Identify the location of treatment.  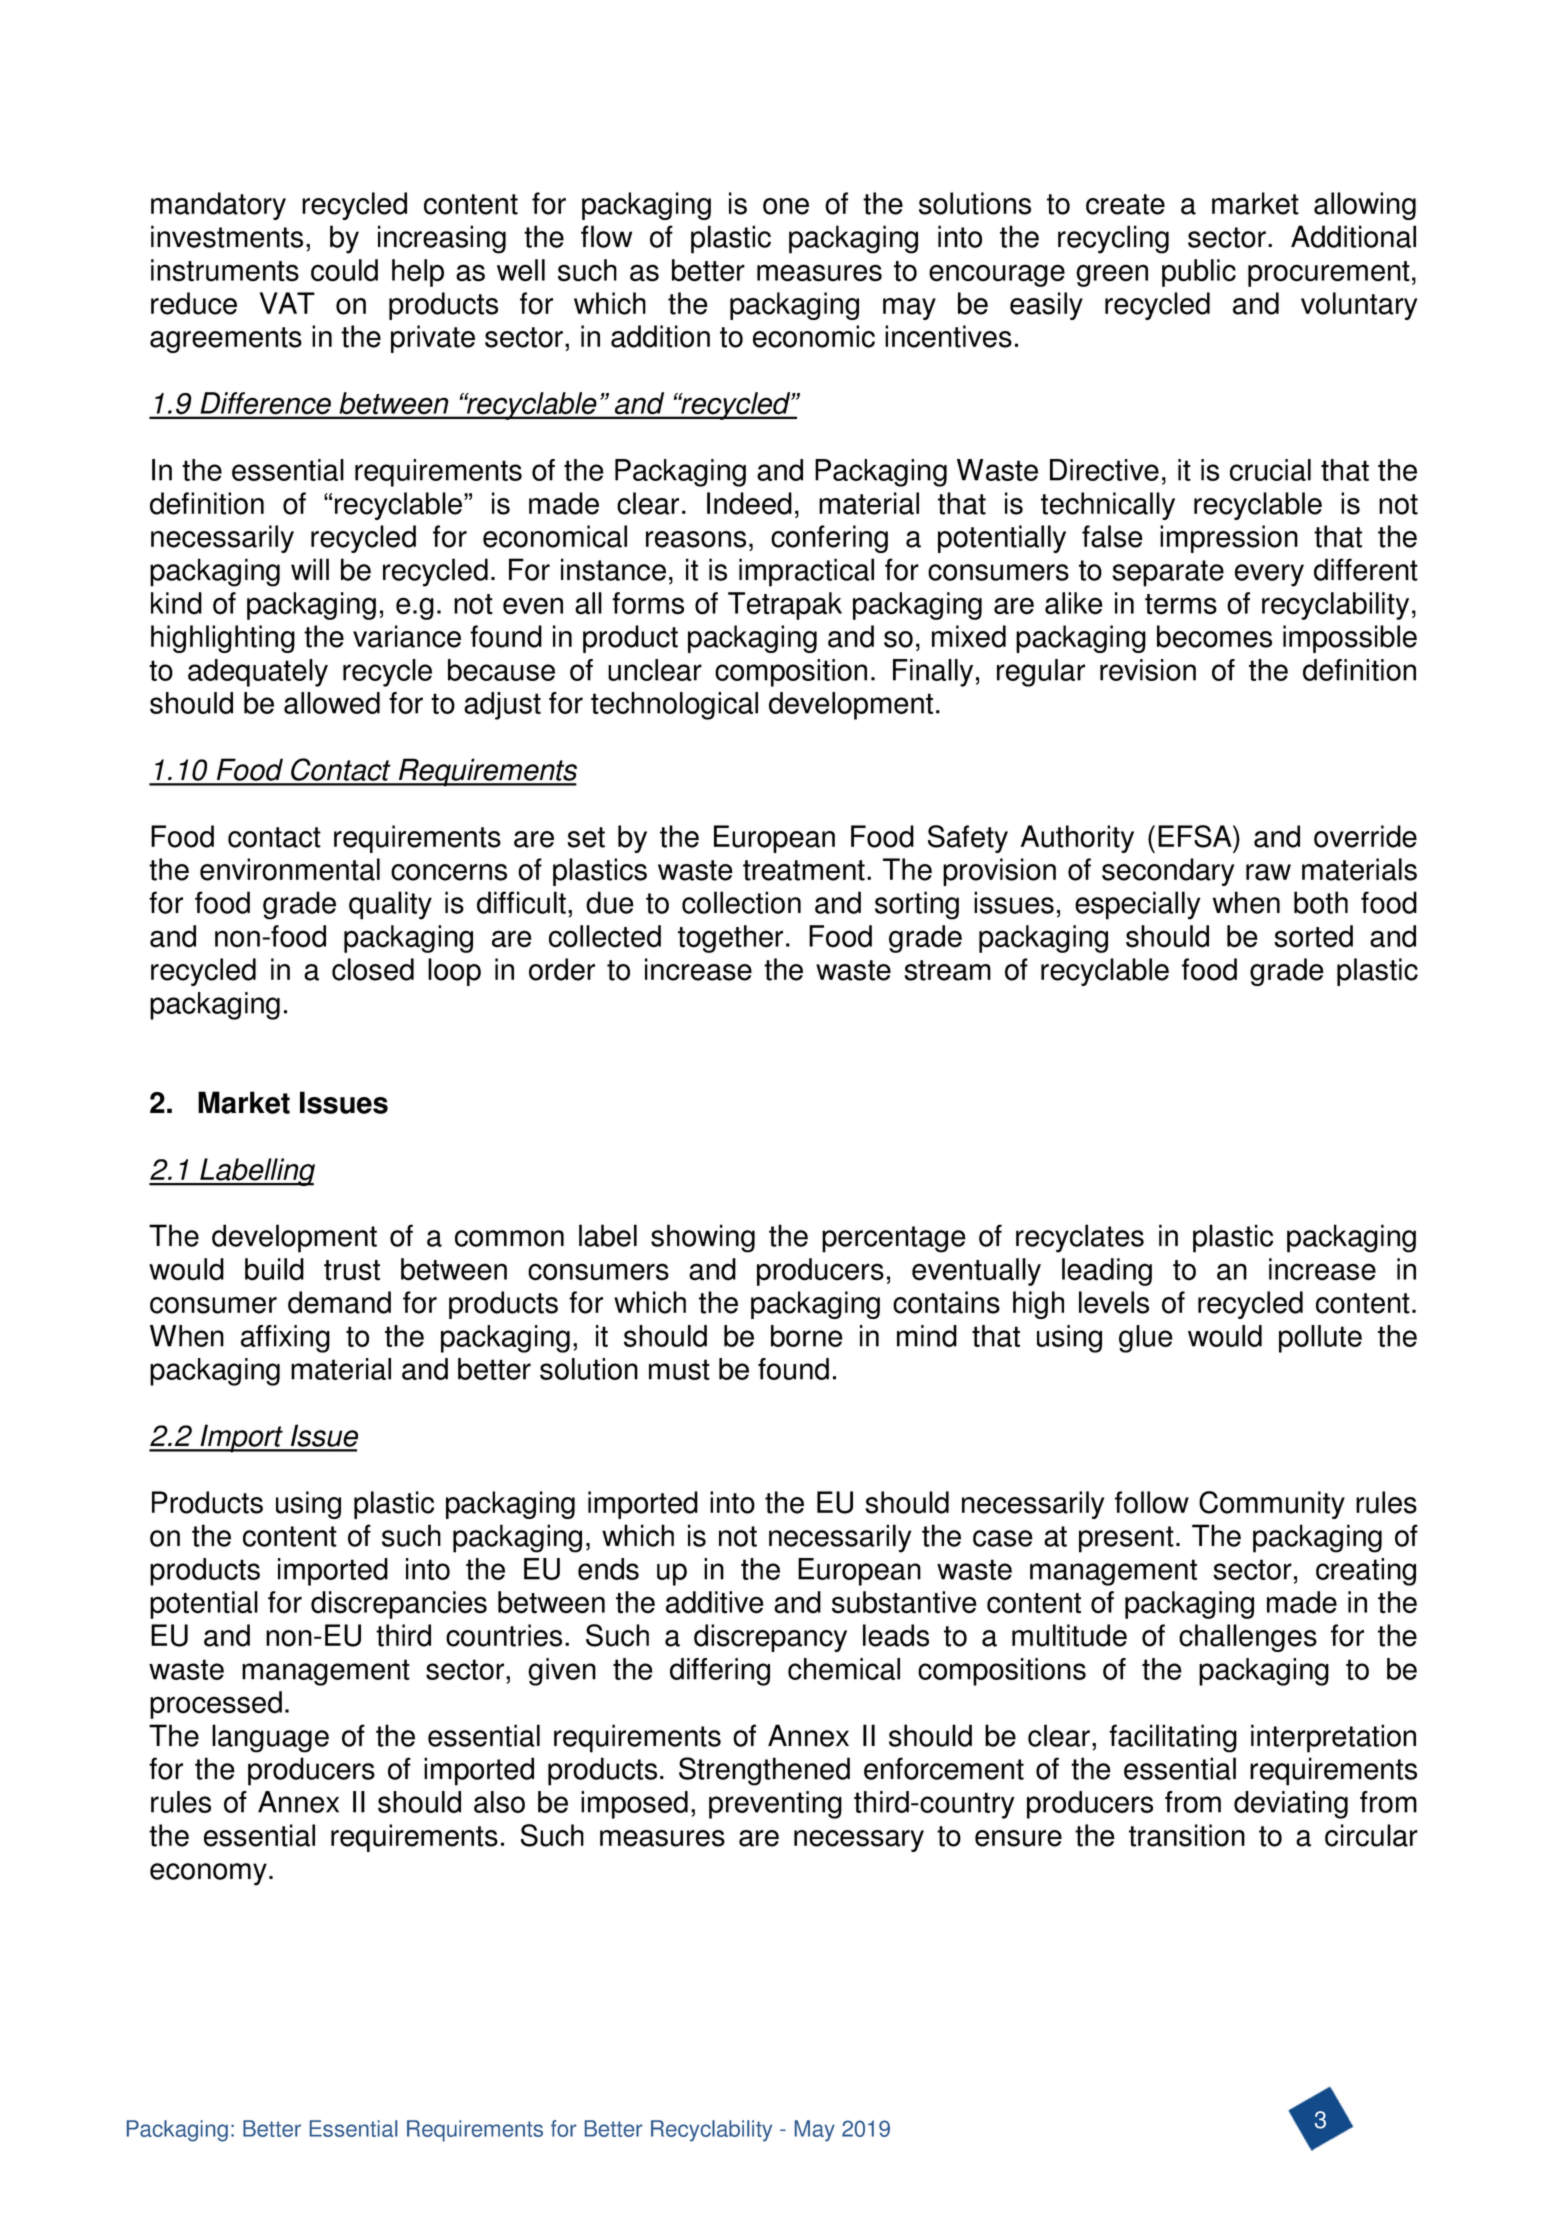
(804, 870).
